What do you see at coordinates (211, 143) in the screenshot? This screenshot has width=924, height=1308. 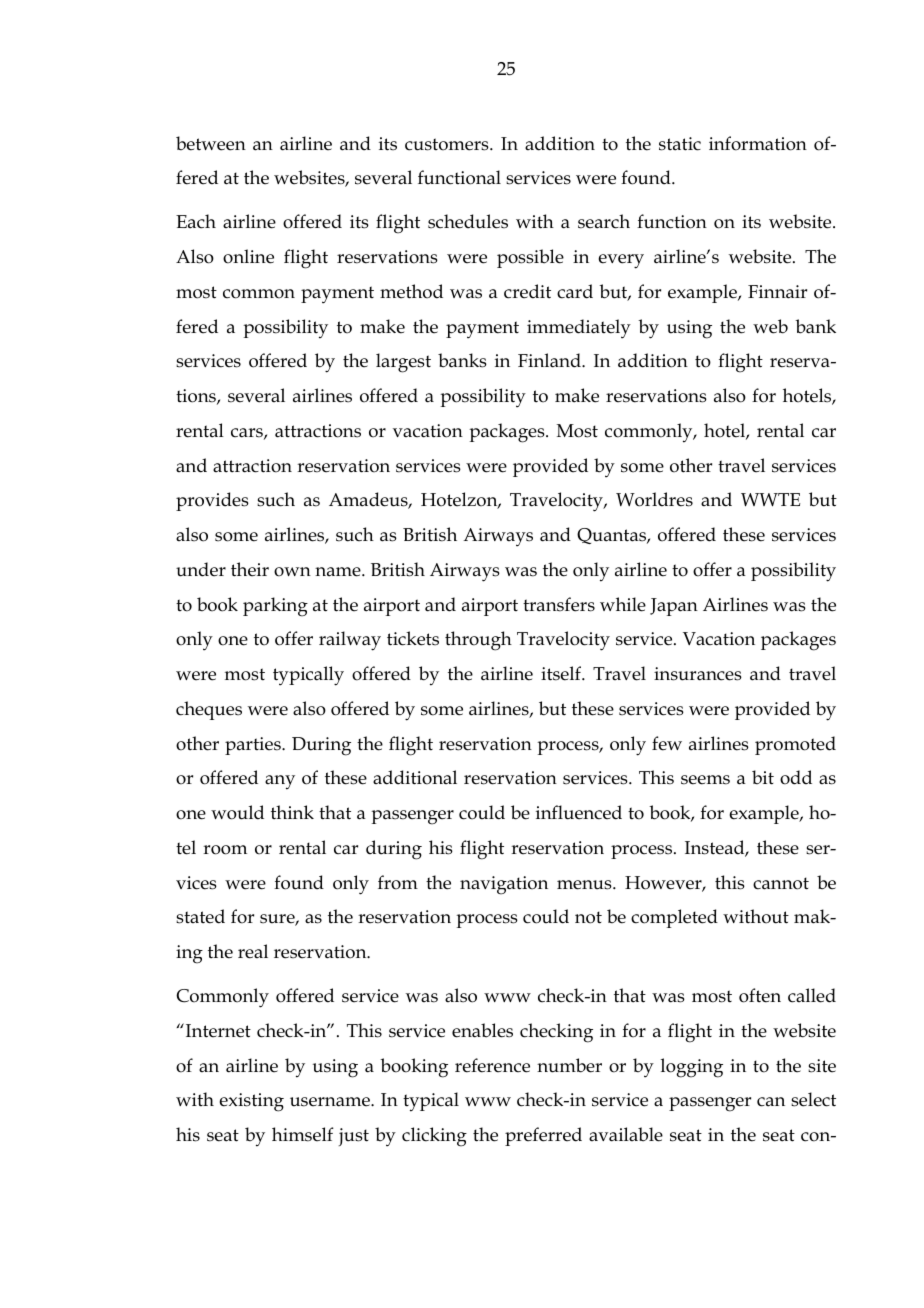 I see `between` at bounding box center [211, 143].
